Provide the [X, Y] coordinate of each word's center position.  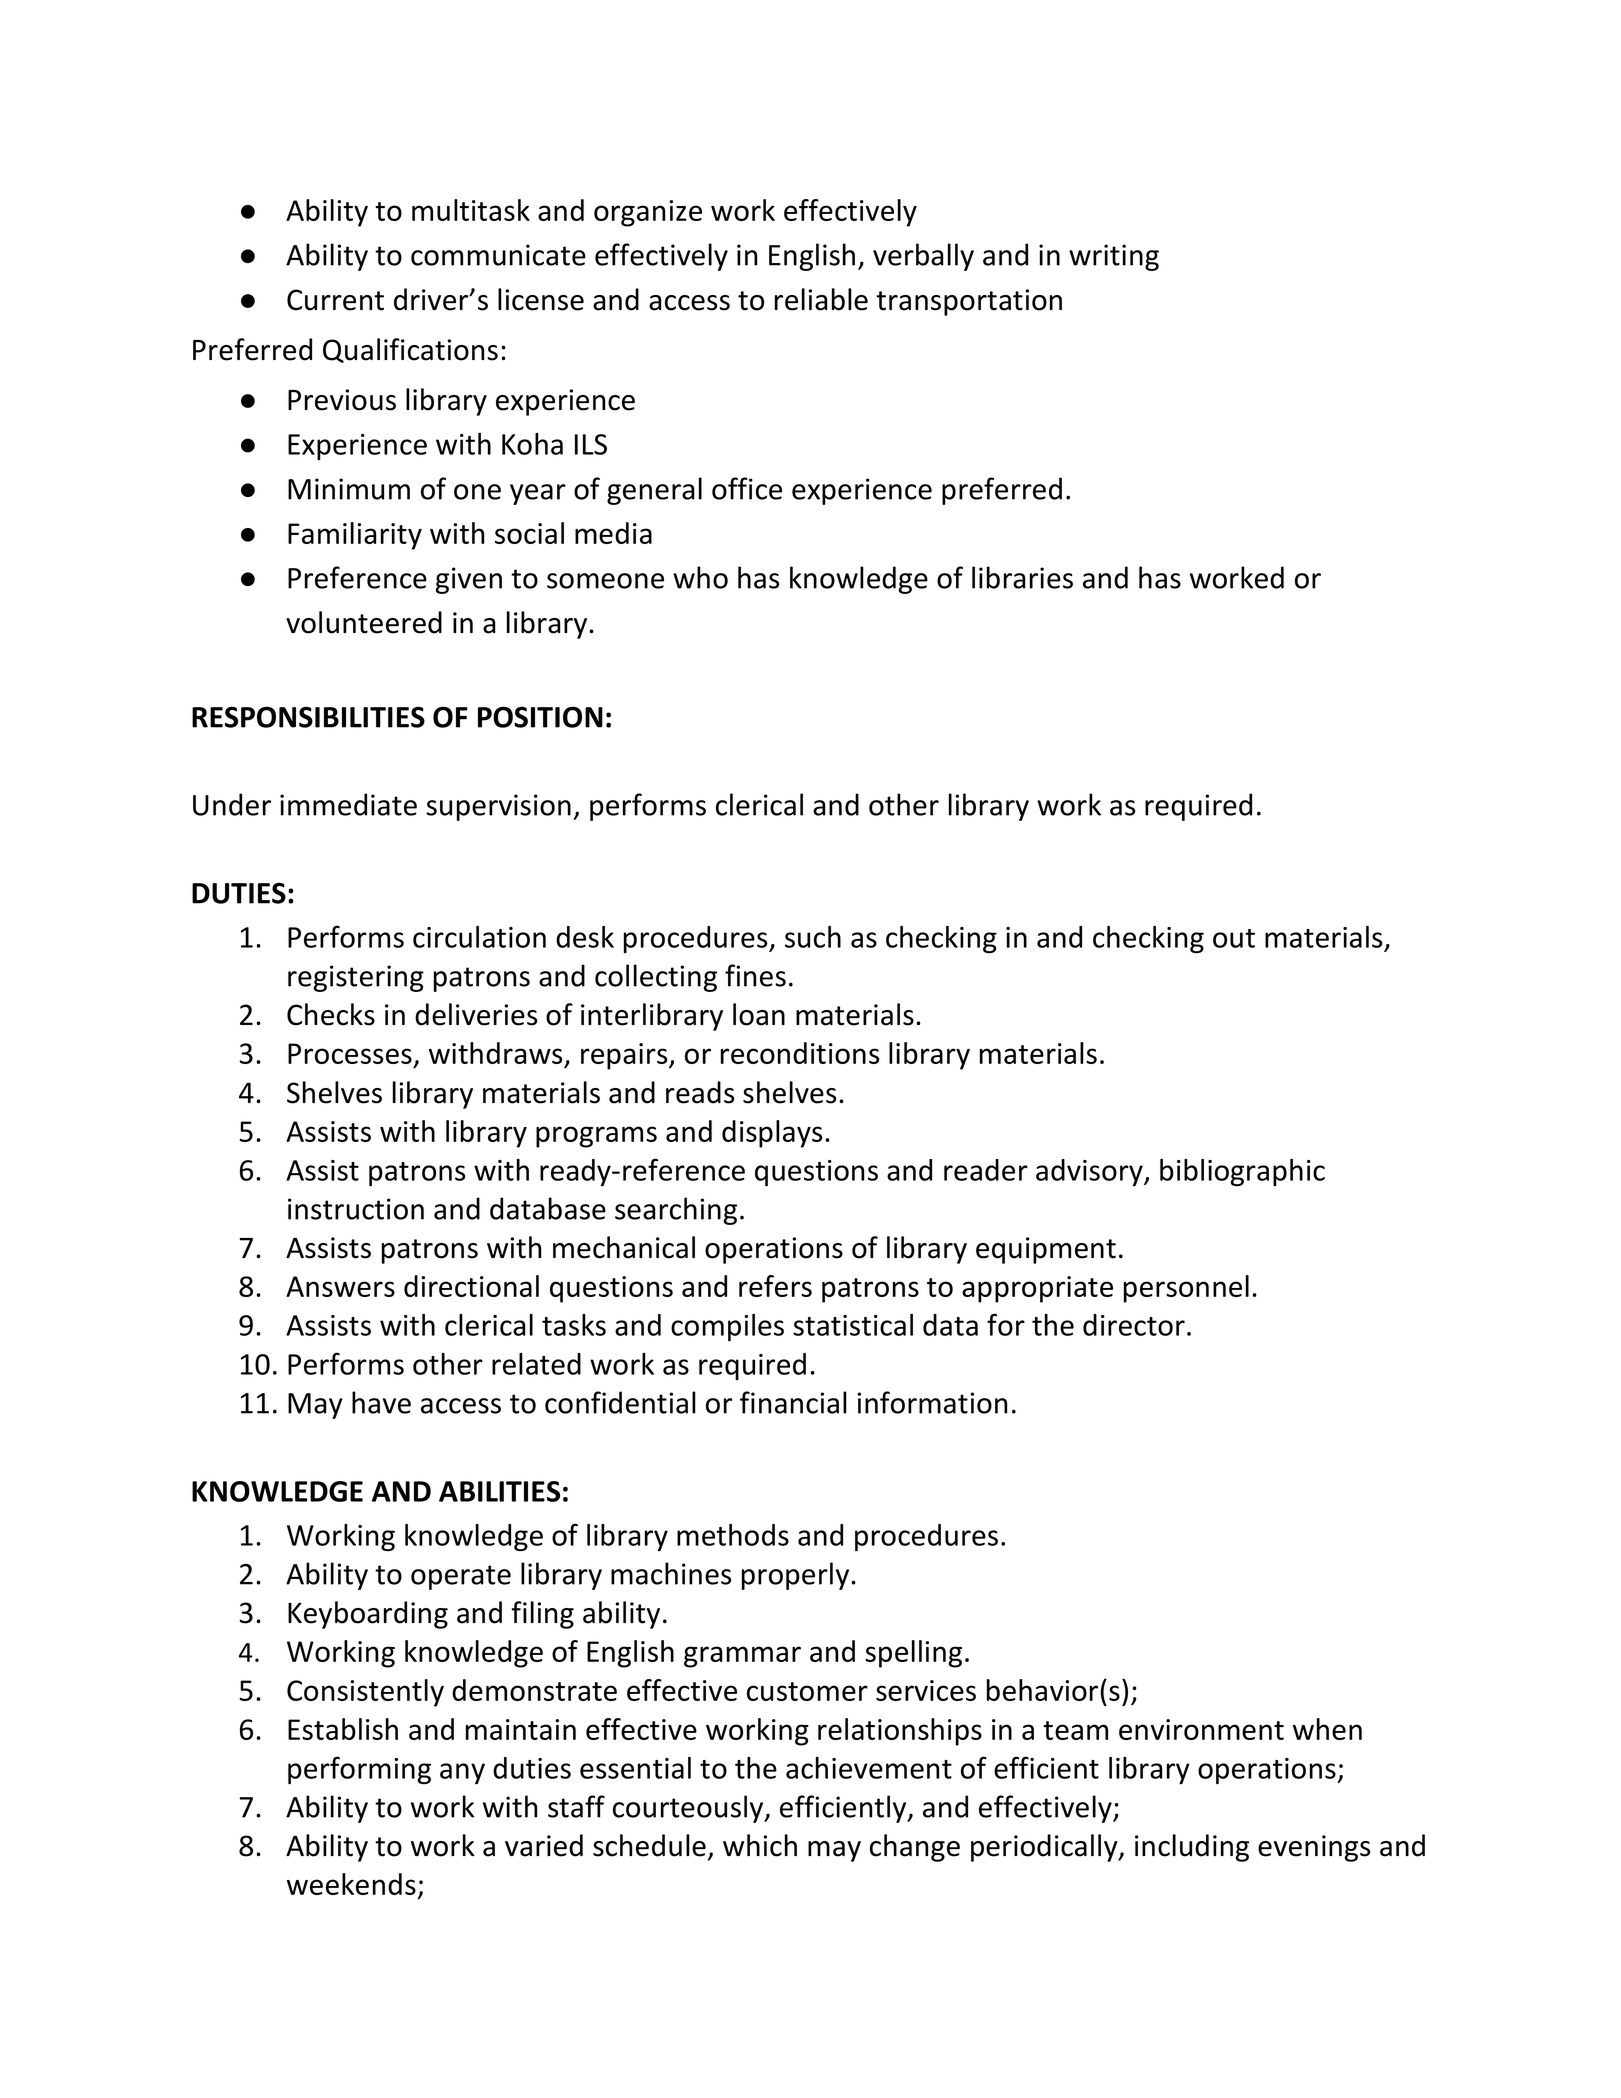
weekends [351, 1884]
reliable [821, 299]
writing [1114, 257]
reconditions [800, 1053]
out [1234, 938]
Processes [350, 1053]
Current [335, 300]
